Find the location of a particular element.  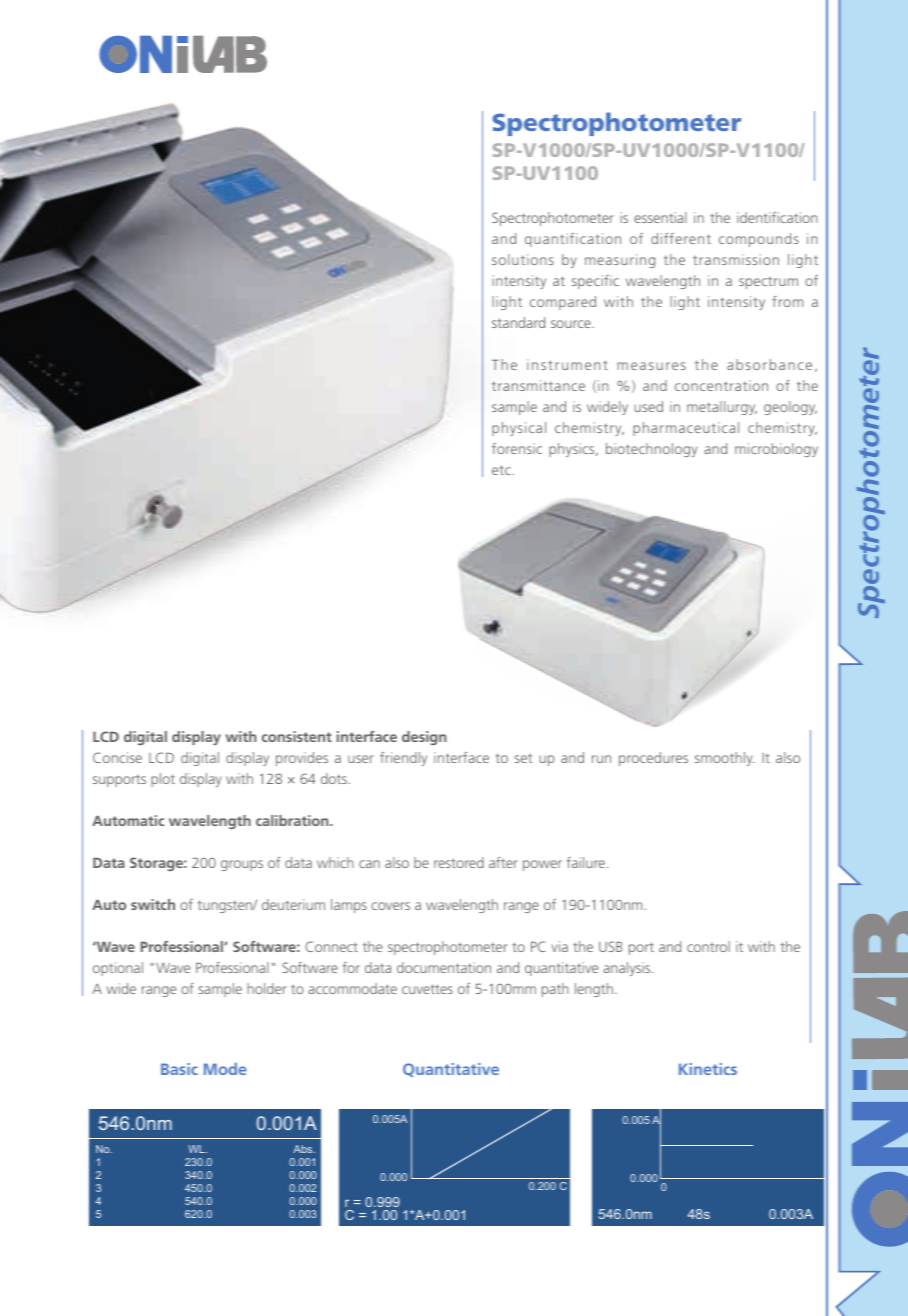

quantification is located at coordinates (573, 240).
